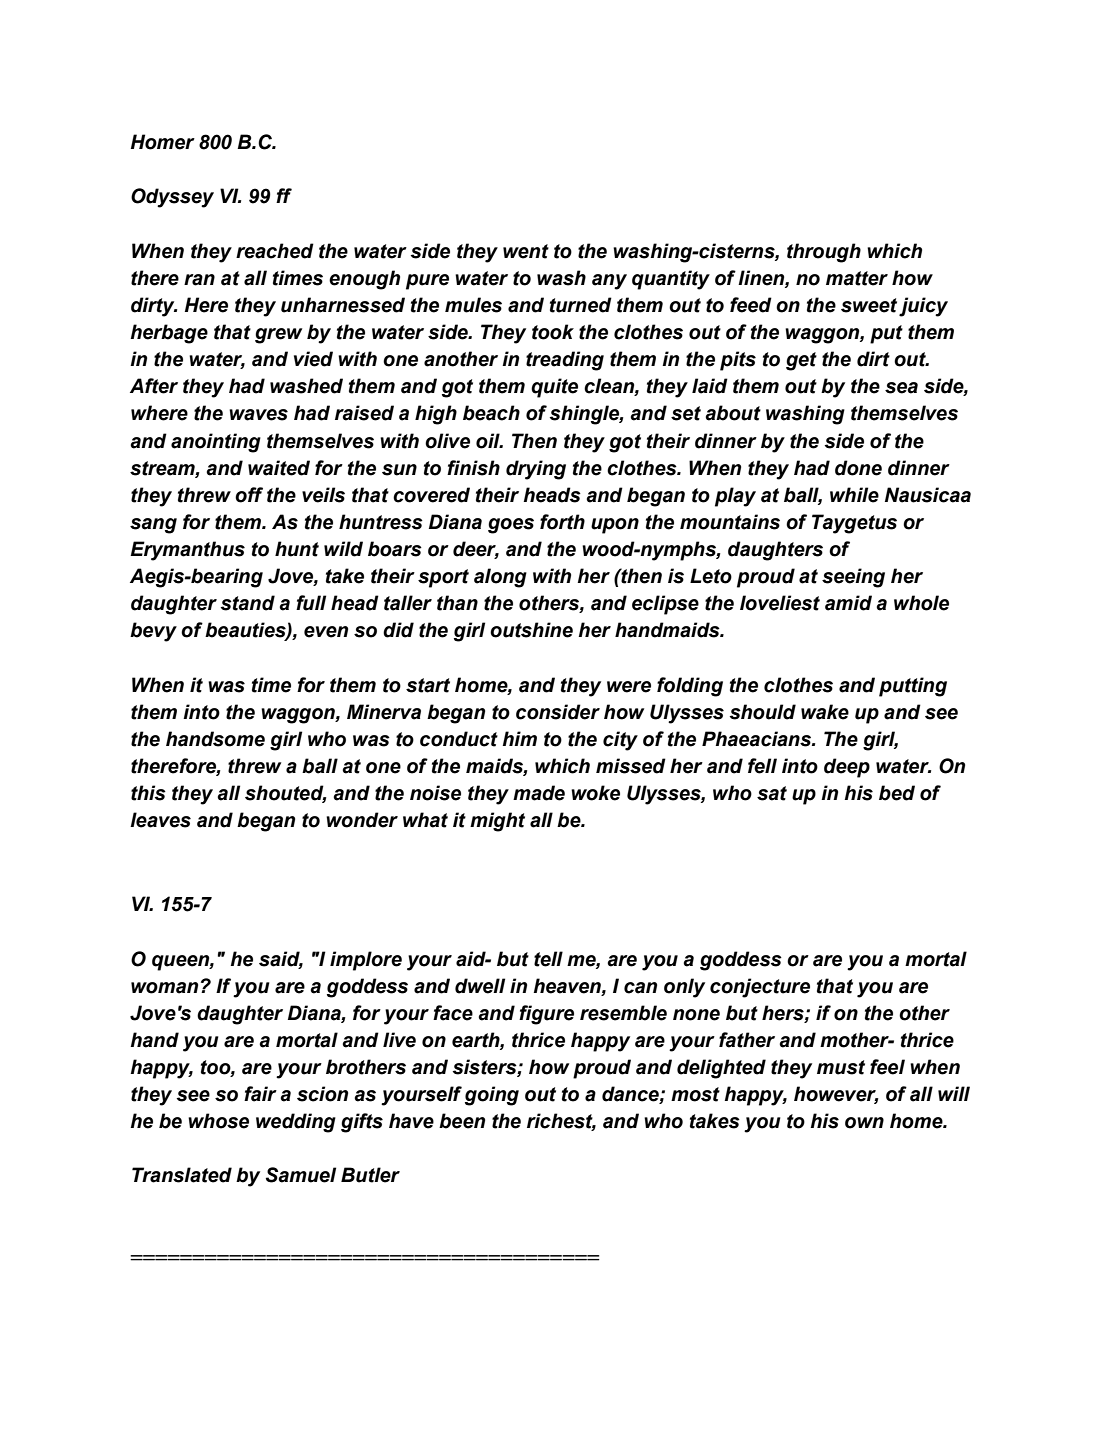 The image size is (1106, 1432). Describe the element at coordinates (462, 1121) in the image. I see `been` at that location.
